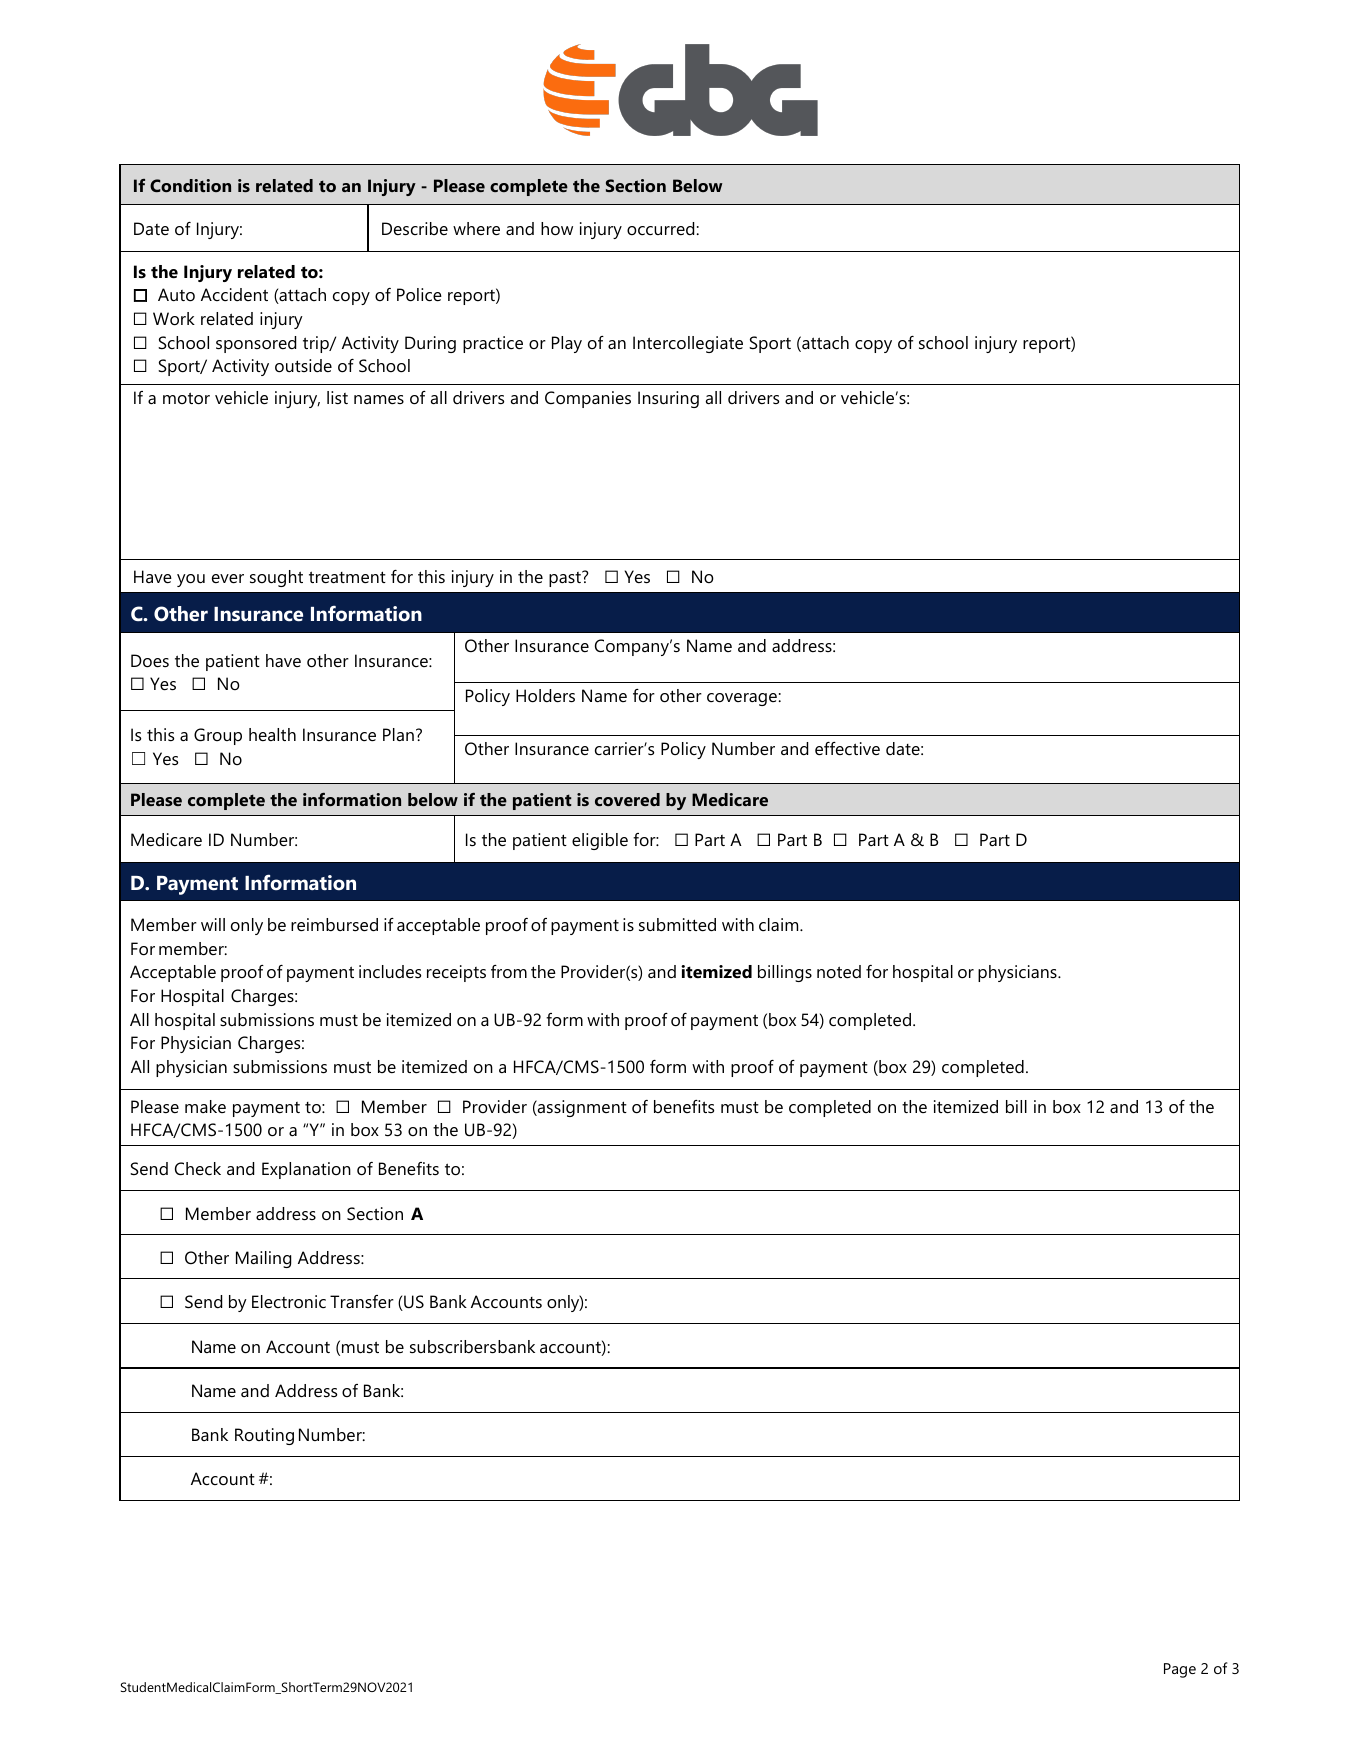 The width and height of the image is (1360, 1760). What do you see at coordinates (839, 971) in the image?
I see `noted` at bounding box center [839, 971].
